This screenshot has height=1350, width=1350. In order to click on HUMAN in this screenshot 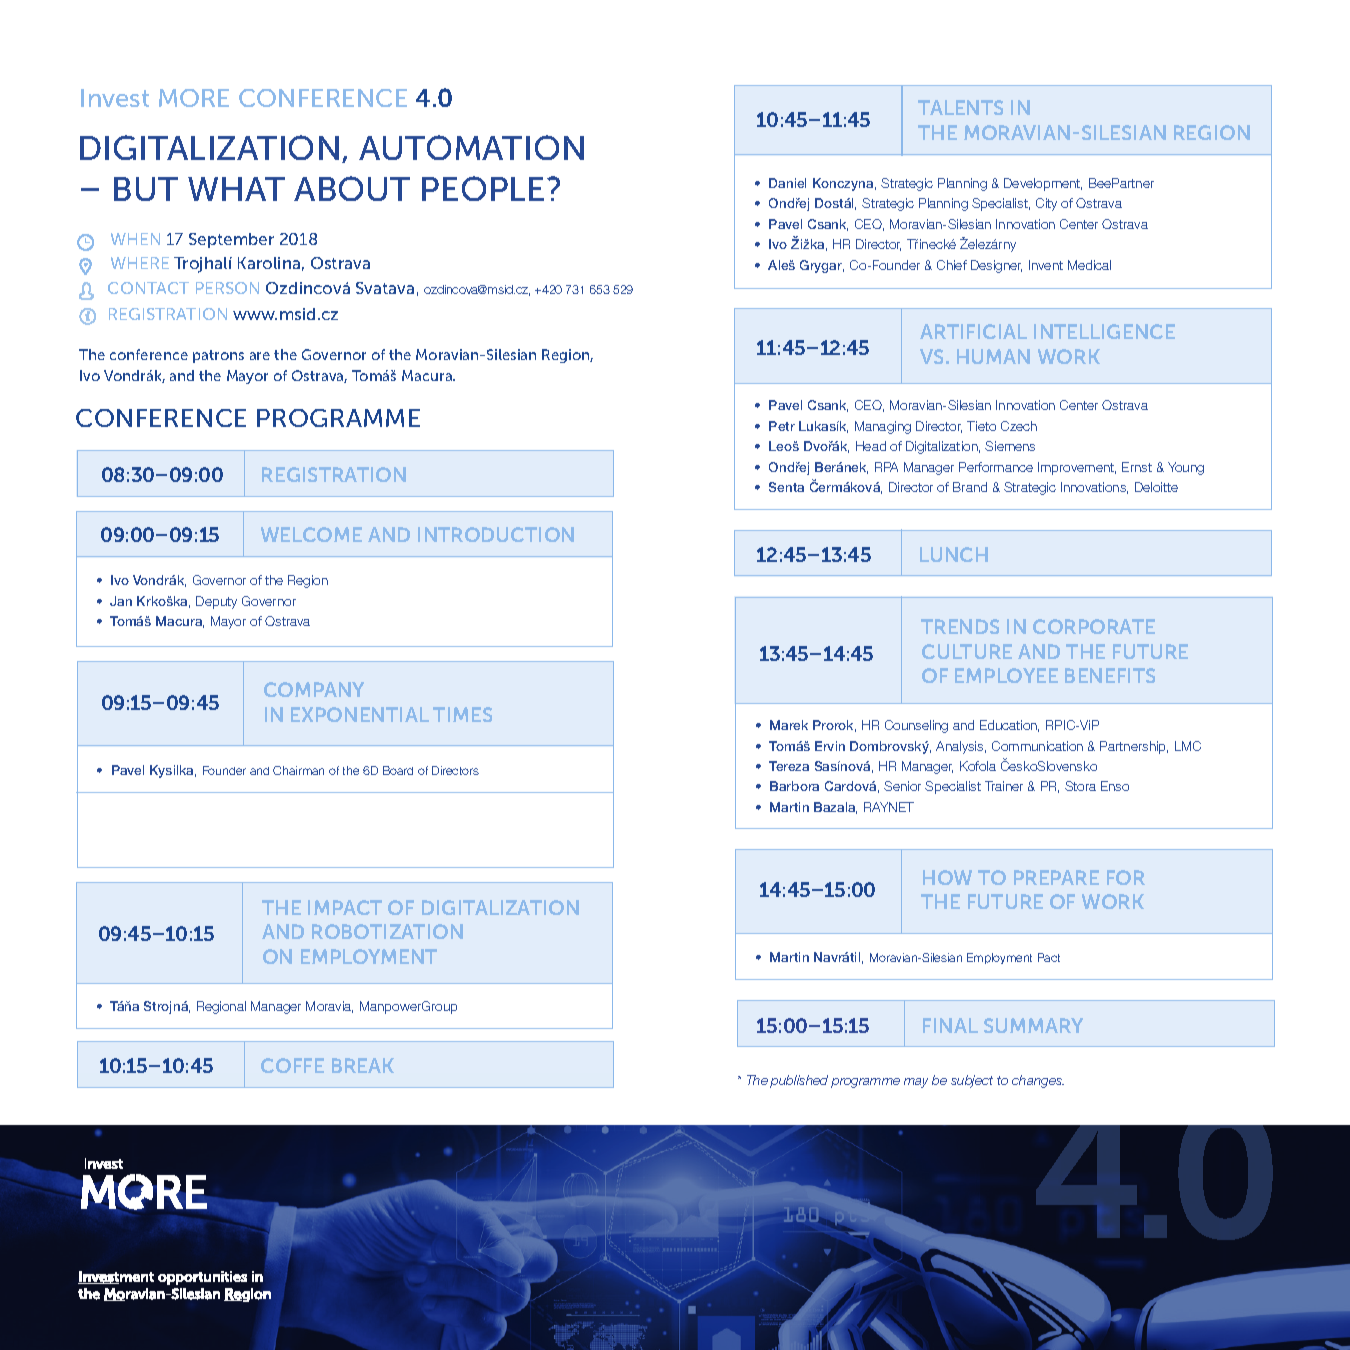, I will do `click(993, 356)`.
